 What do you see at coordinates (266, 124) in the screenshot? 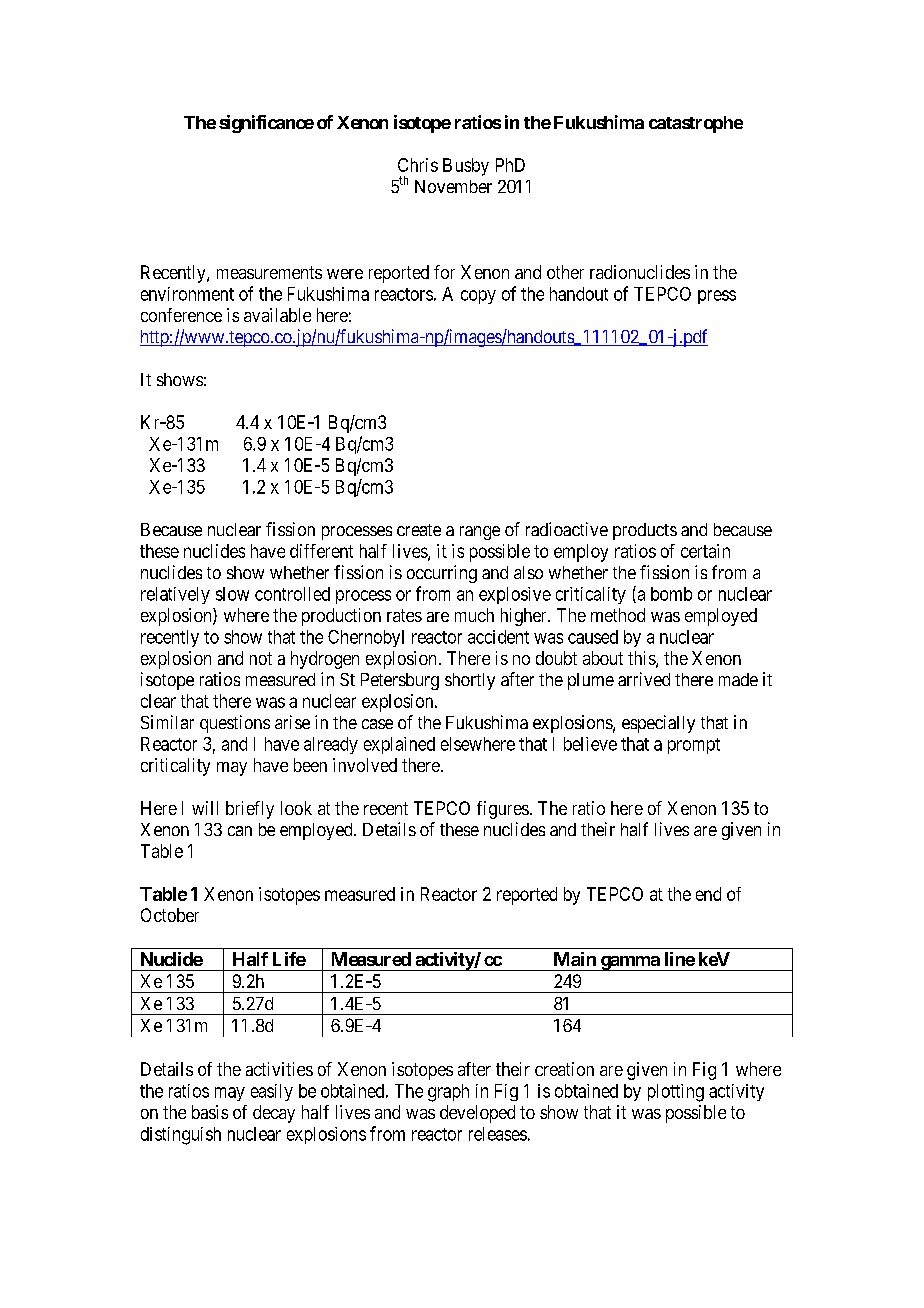
I see `significance` at bounding box center [266, 124].
